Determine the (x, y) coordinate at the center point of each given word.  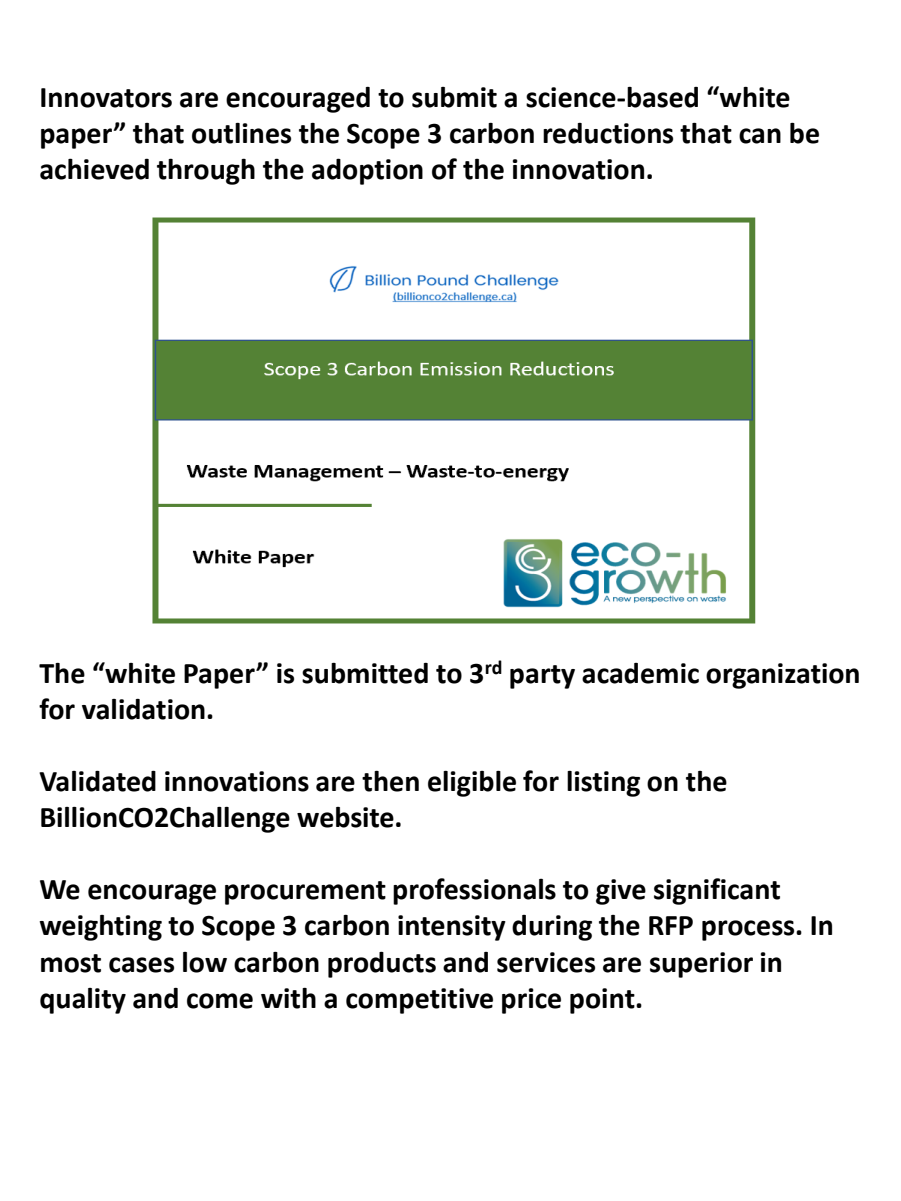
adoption (367, 171)
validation (143, 709)
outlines (241, 133)
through (206, 171)
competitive (419, 1001)
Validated (97, 781)
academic (640, 673)
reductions (608, 133)
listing (603, 784)
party (542, 677)
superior (701, 965)
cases (141, 965)
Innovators (106, 98)
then (390, 781)
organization (782, 676)
